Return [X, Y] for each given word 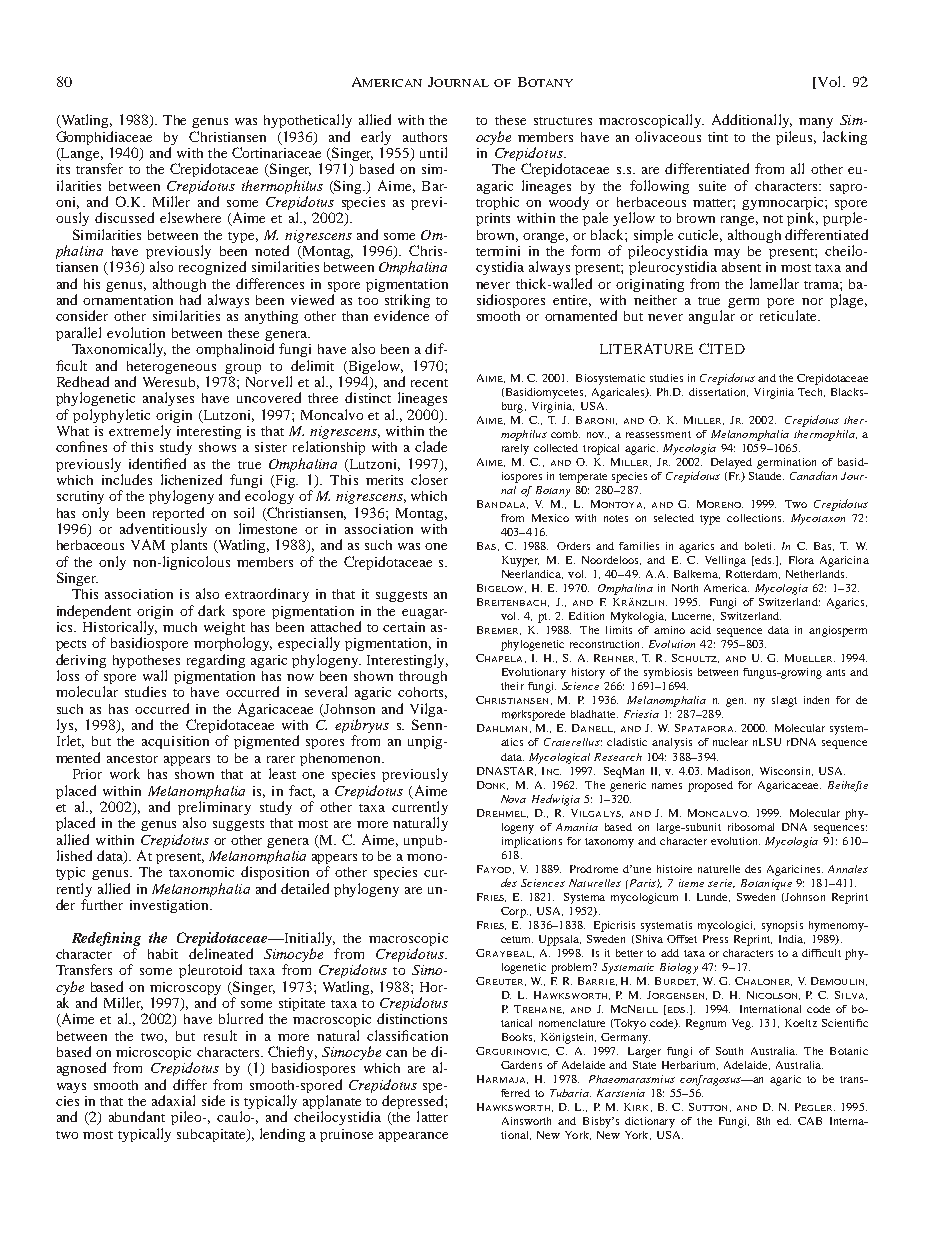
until [433, 152]
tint [718, 137]
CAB [810, 1121]
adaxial [173, 1100]
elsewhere [190, 217]
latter [432, 1116]
